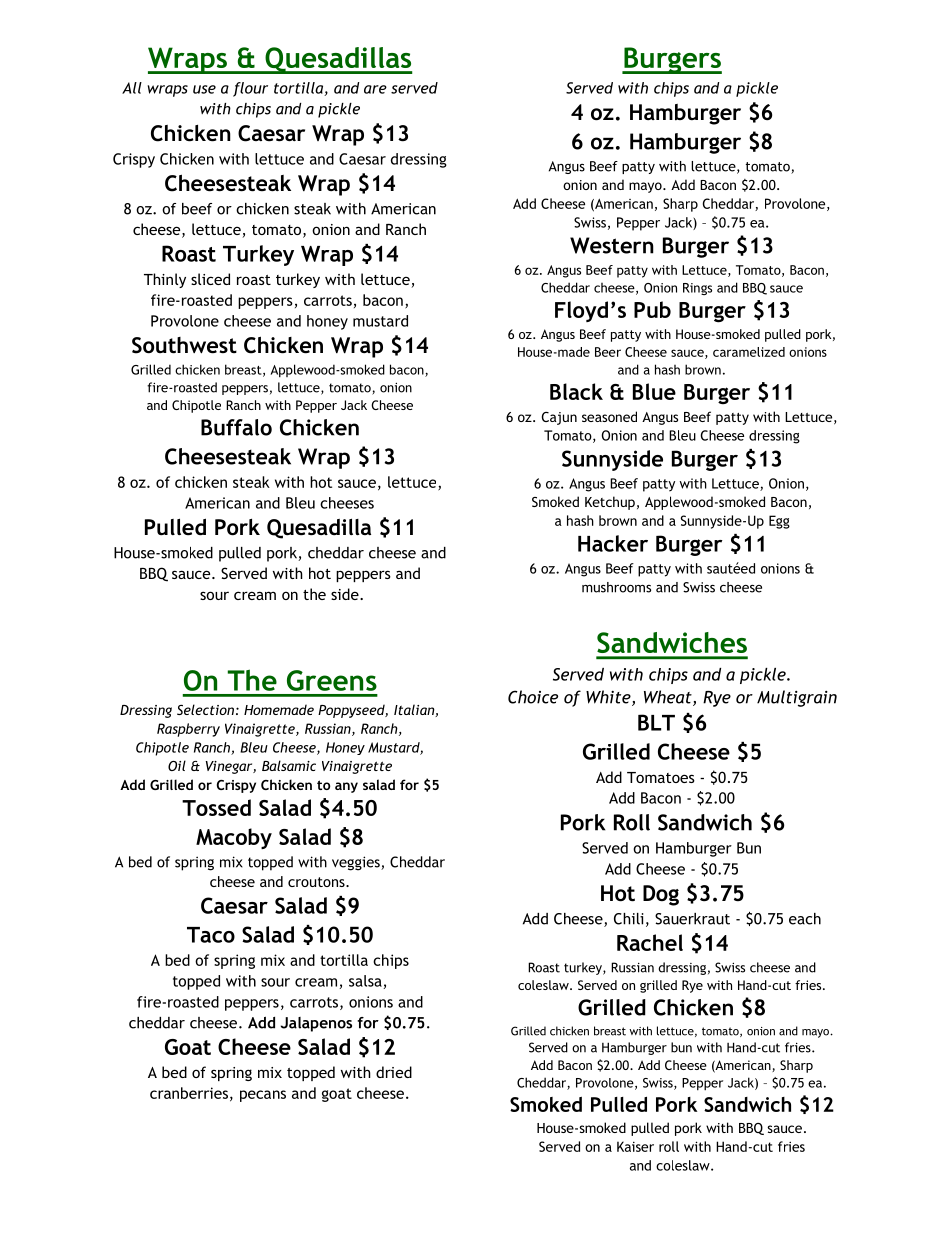  What do you see at coordinates (375, 89) in the screenshot?
I see `are` at bounding box center [375, 89].
